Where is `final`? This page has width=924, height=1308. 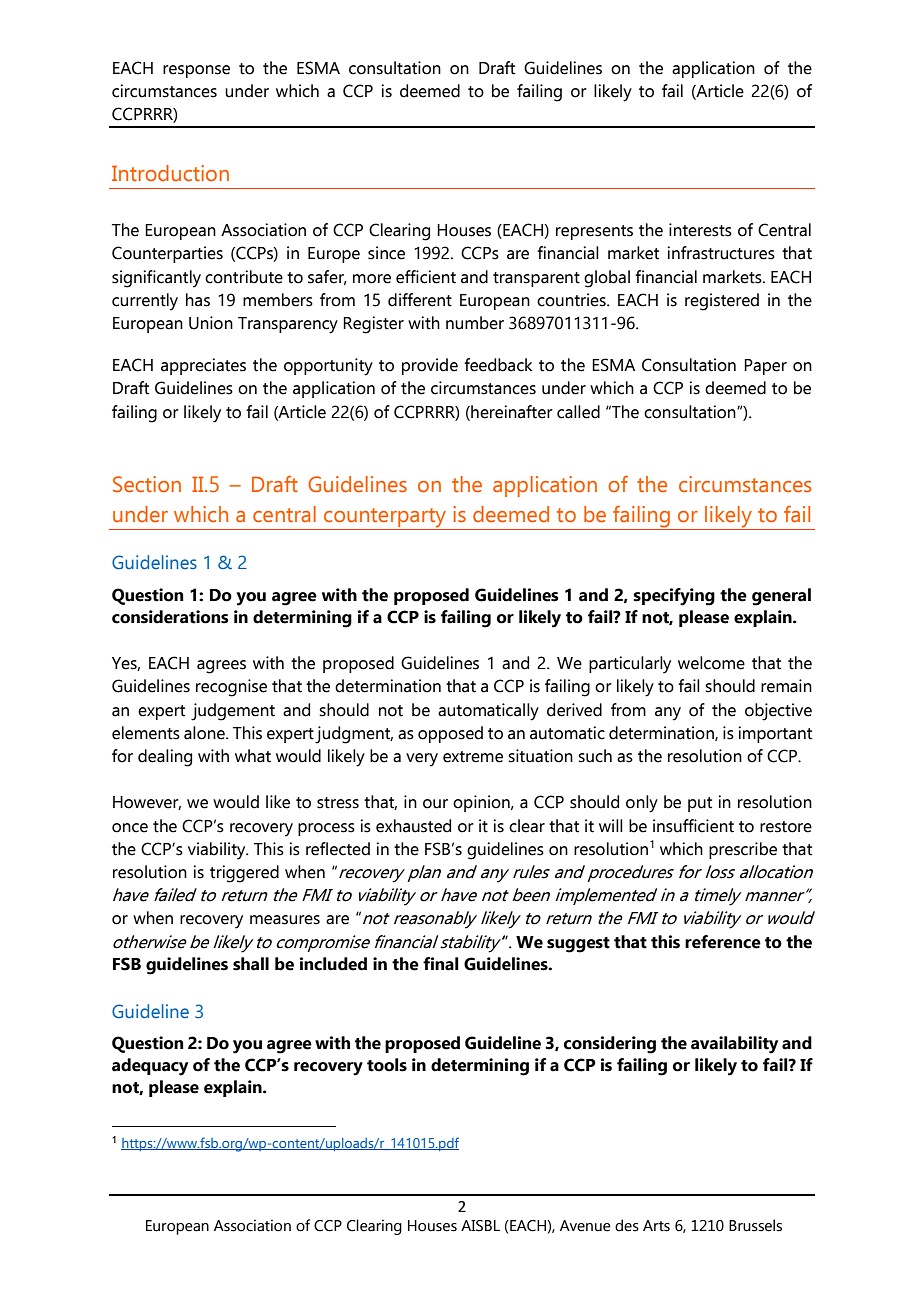 final is located at coordinates (441, 964).
